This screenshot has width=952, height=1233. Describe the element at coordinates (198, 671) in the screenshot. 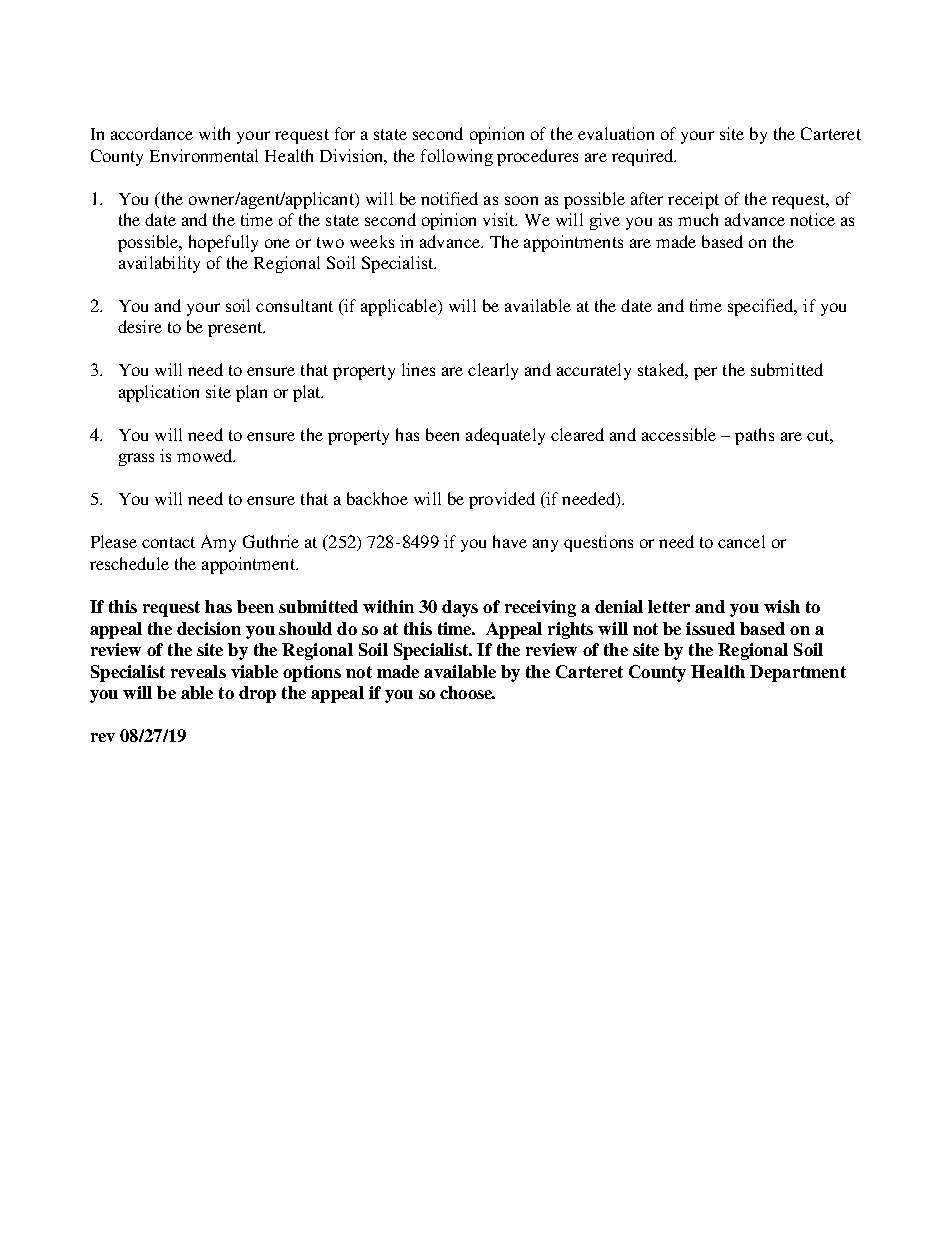

I see `reveals` at that location.
